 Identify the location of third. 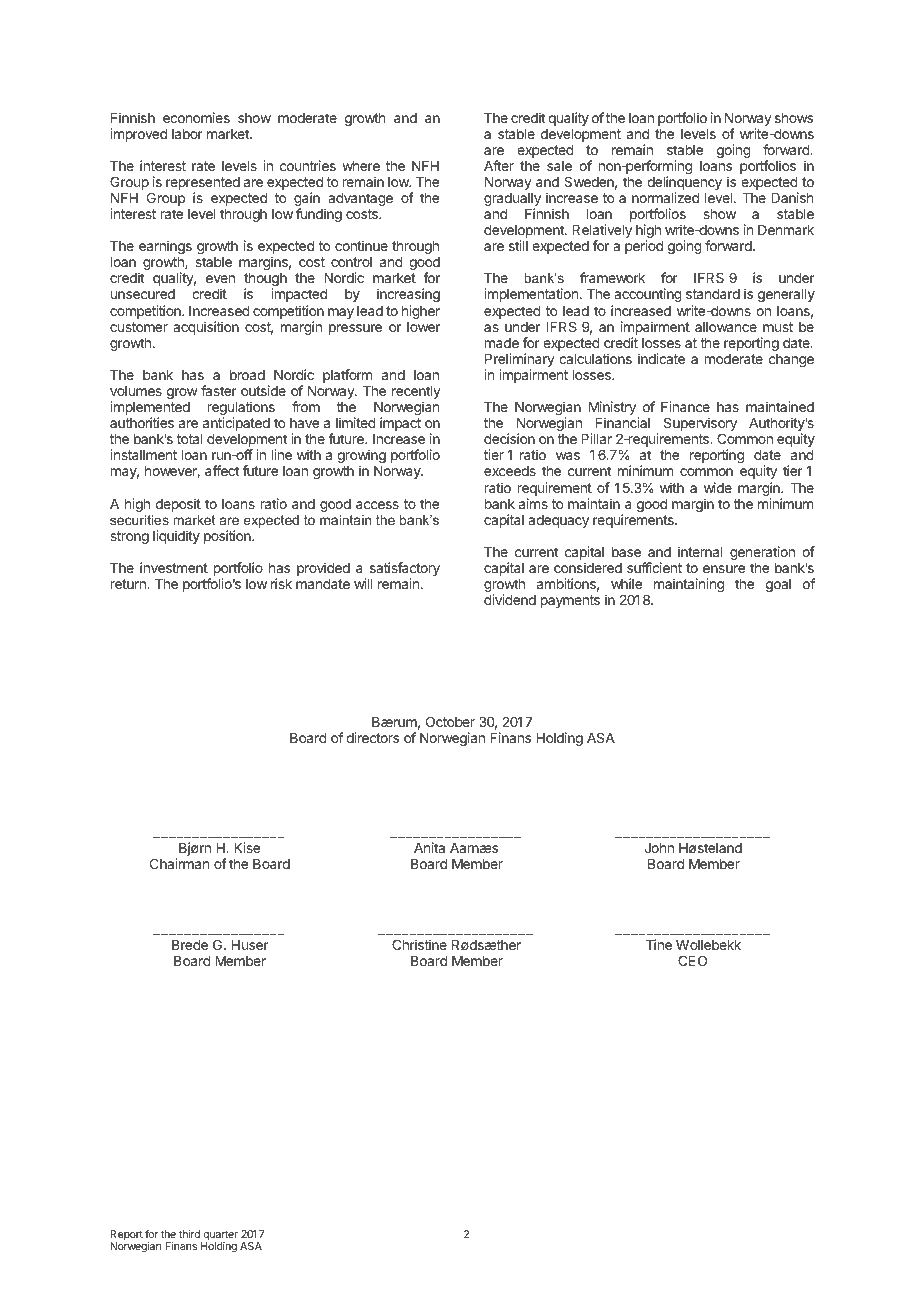
(189, 1234).
